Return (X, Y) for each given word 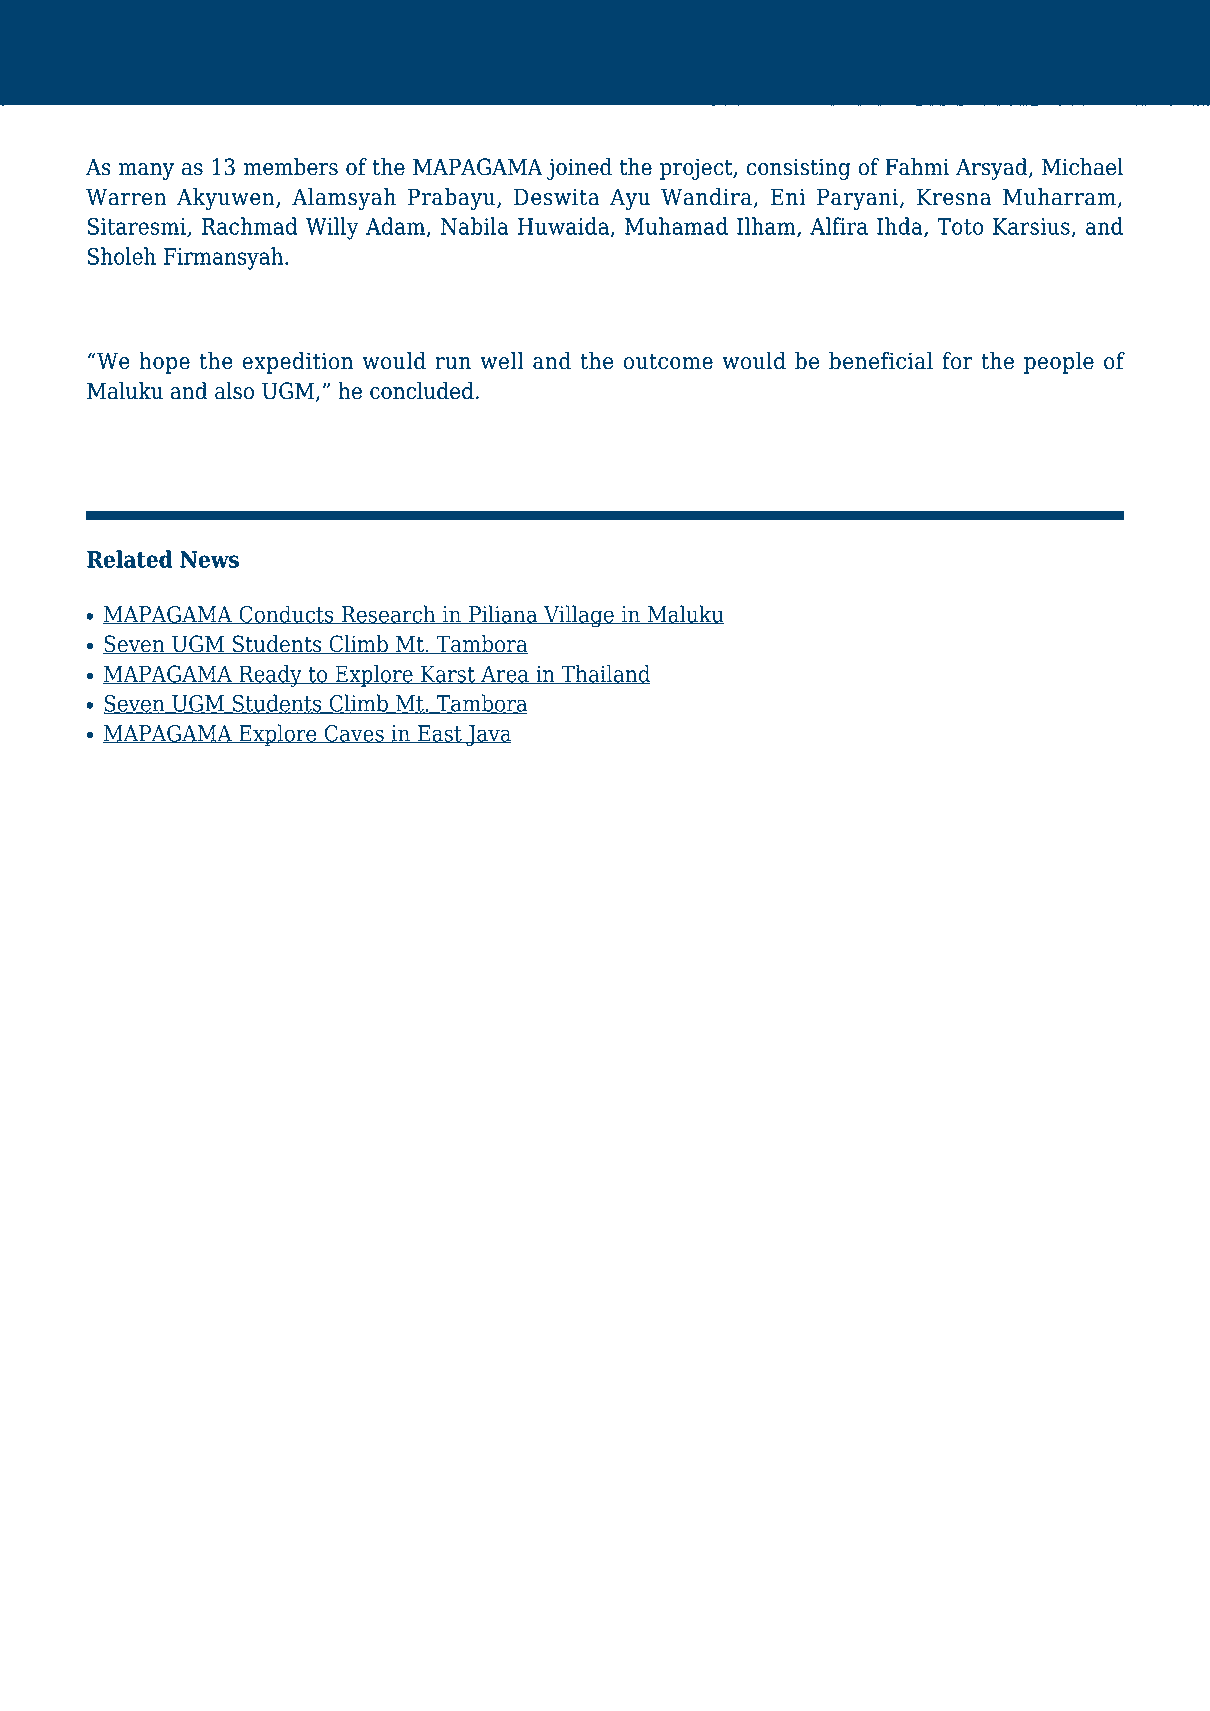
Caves (354, 734)
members (291, 167)
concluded (422, 391)
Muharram (1059, 197)
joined (579, 169)
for (957, 361)
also (234, 391)
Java (488, 735)
